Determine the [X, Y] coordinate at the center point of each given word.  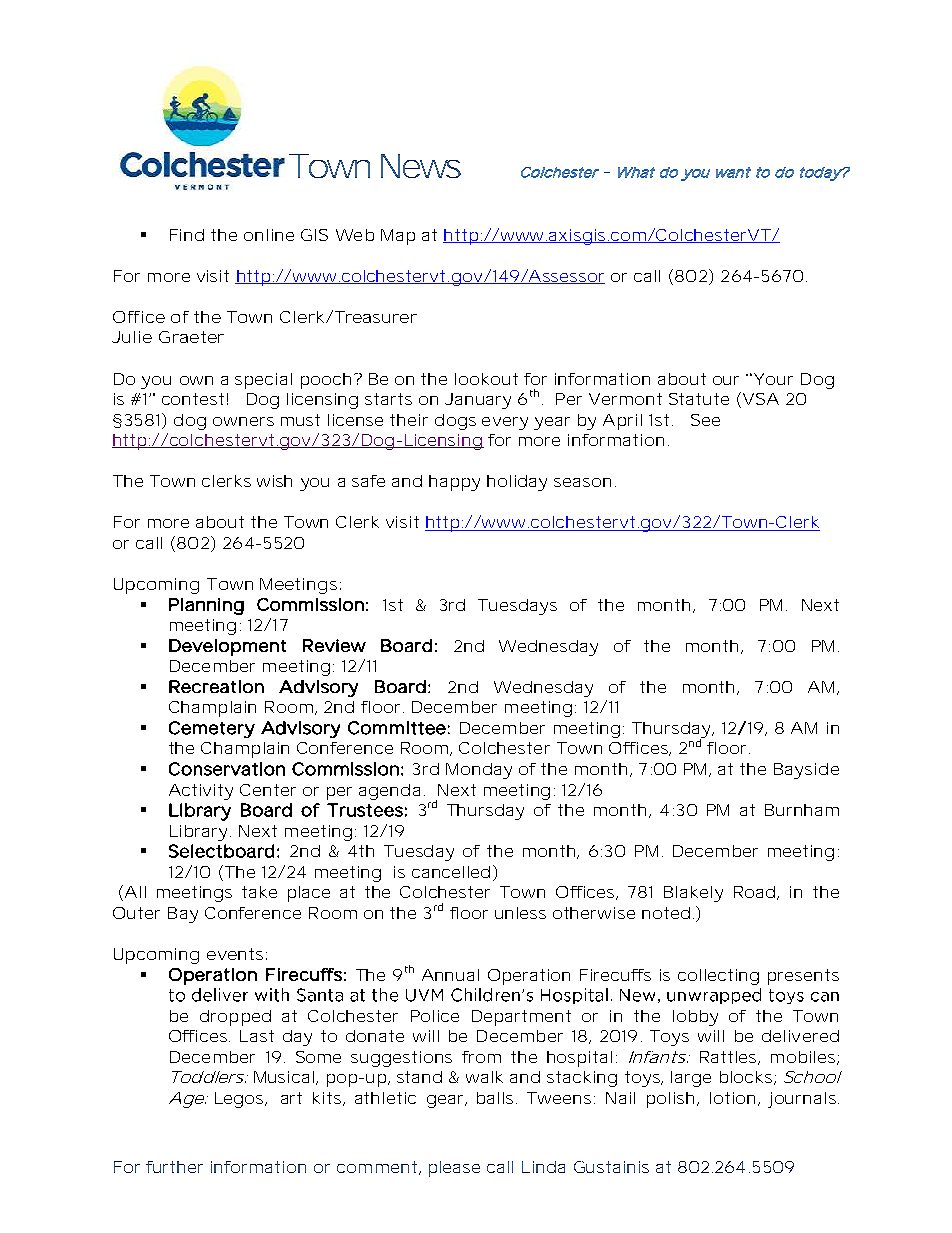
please [454, 1169]
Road [754, 892]
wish [274, 481]
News [421, 166]
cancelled [451, 872]
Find [187, 235]
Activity [201, 792]
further [174, 1167]
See [705, 420]
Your [772, 379]
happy [454, 483]
